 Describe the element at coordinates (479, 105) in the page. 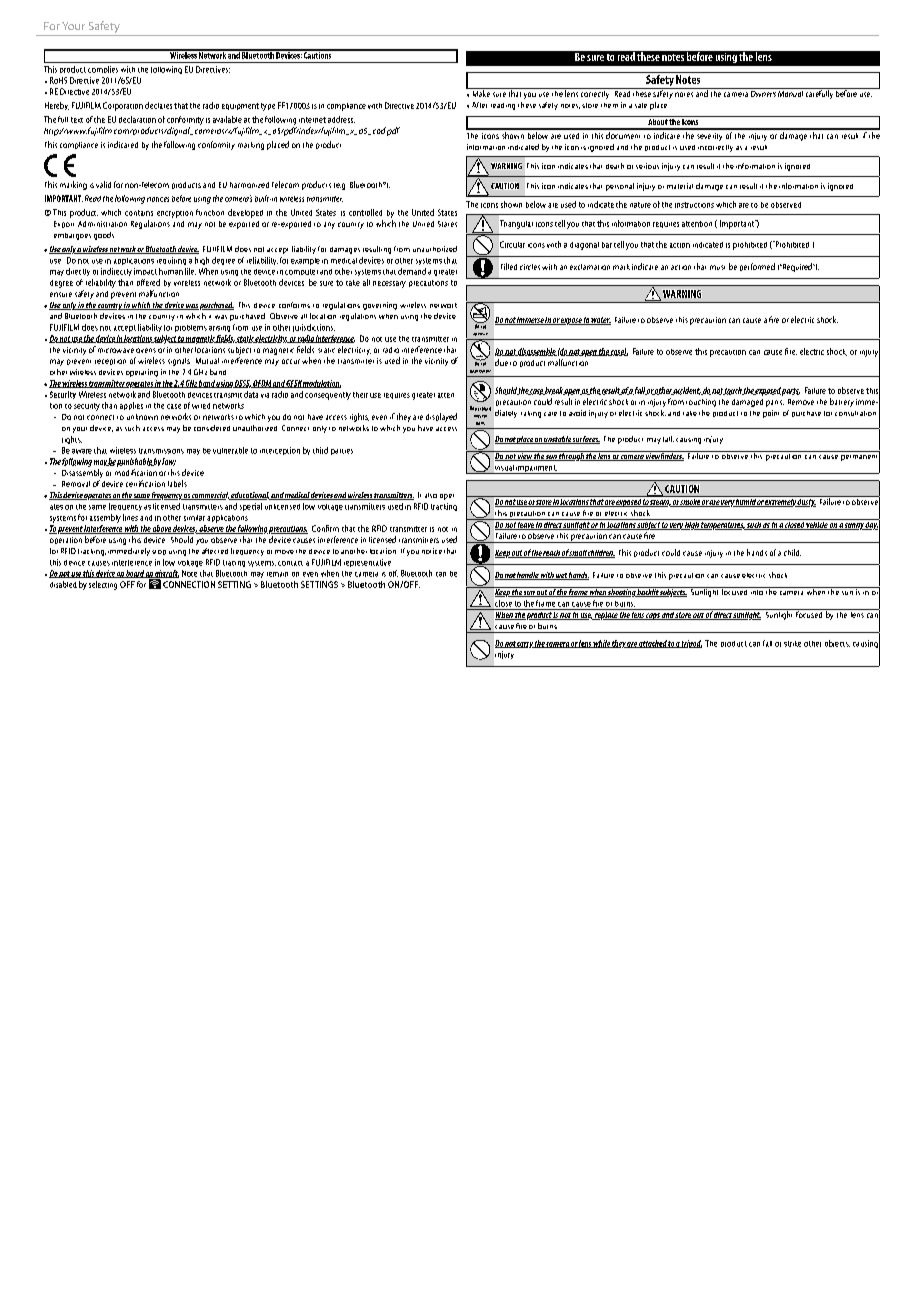

I see `After` at that location.
